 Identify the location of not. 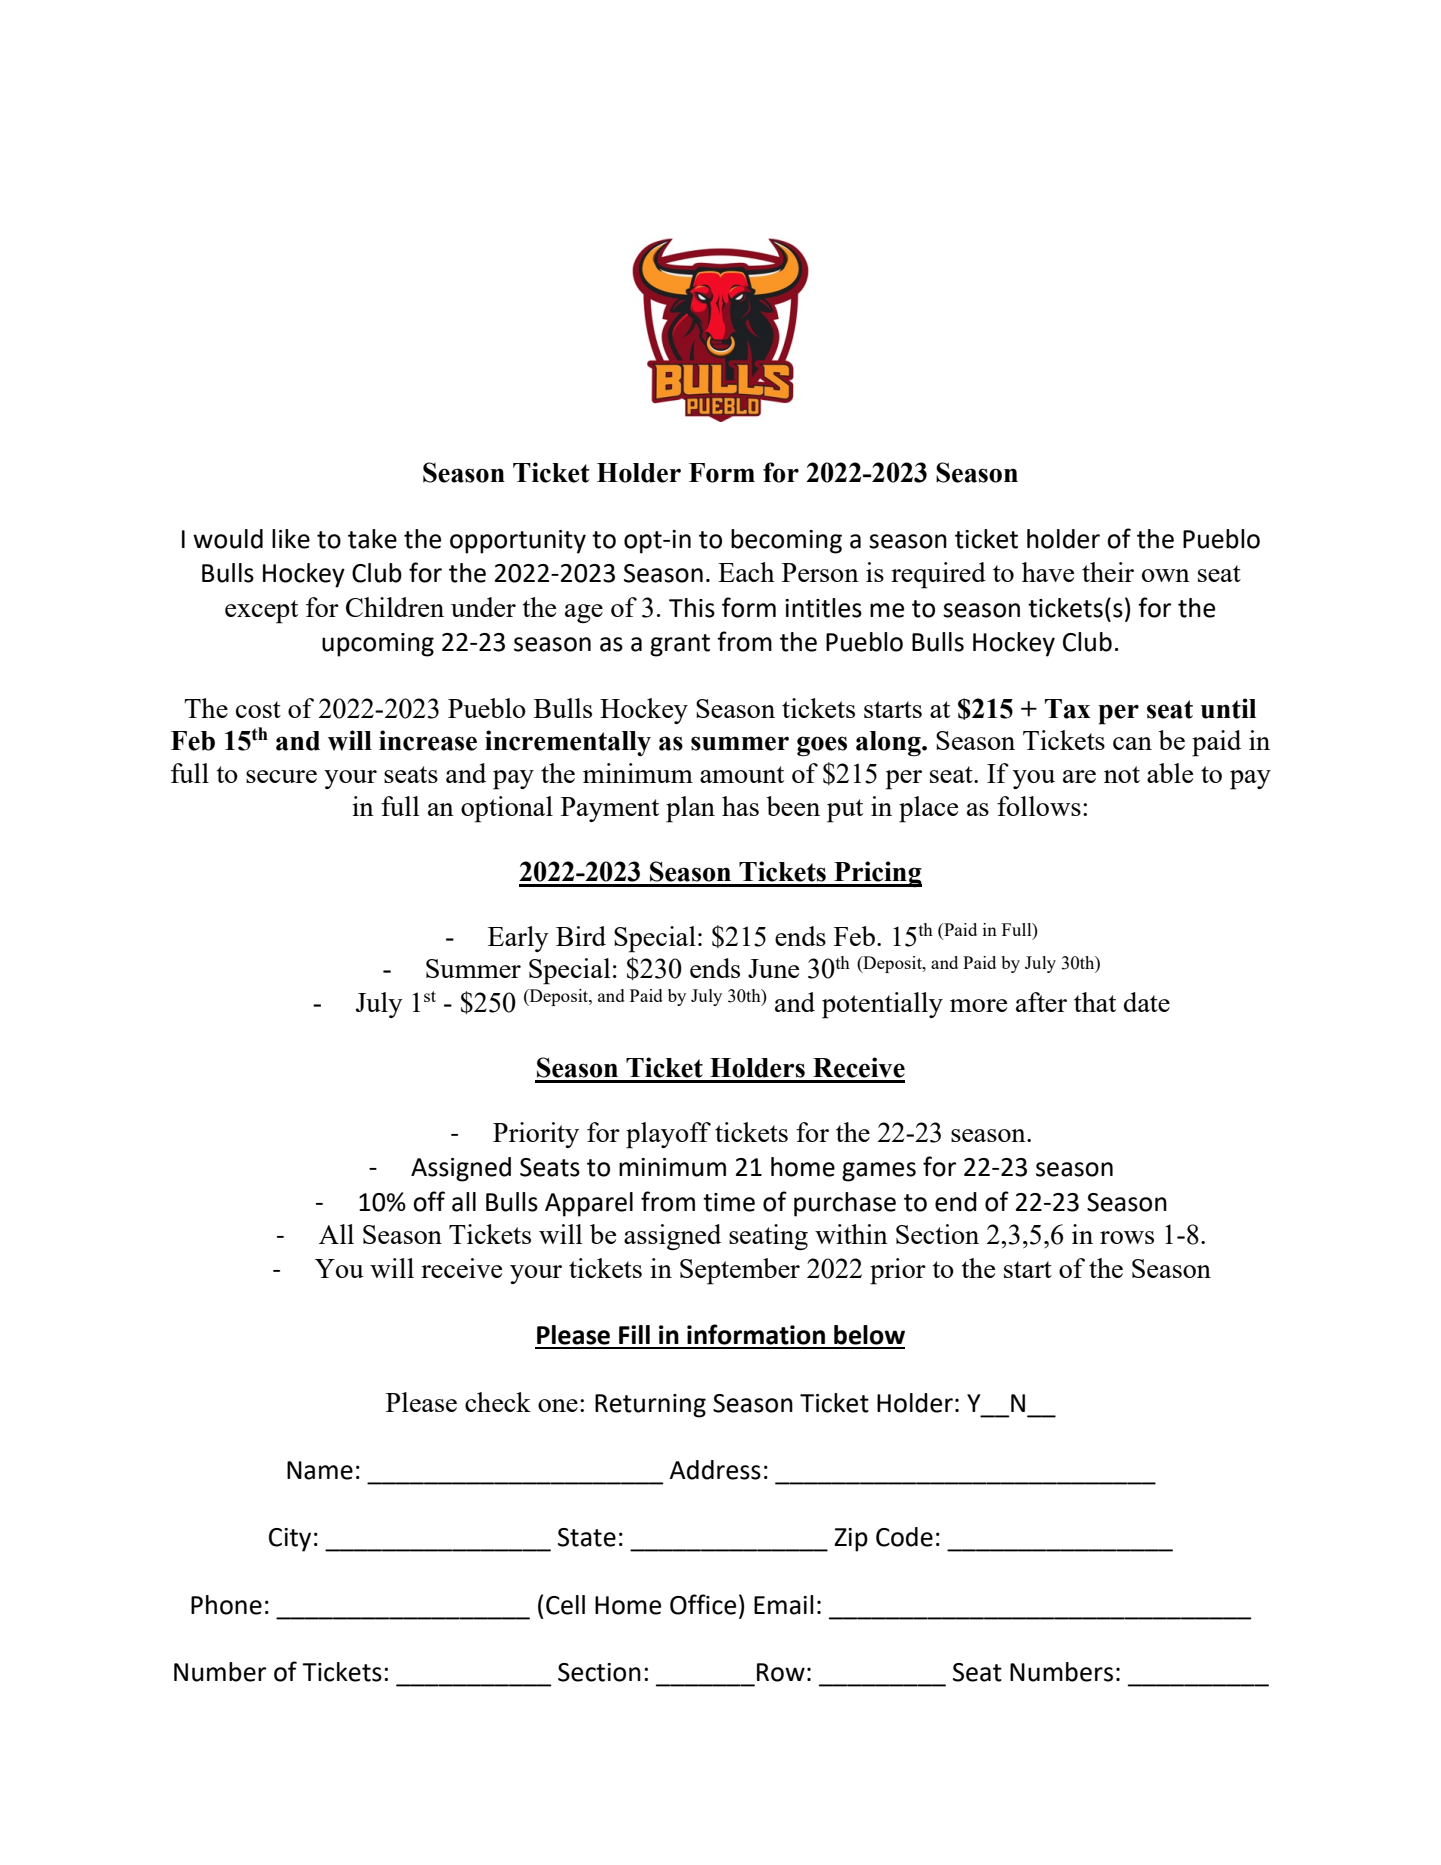
(1122, 774).
